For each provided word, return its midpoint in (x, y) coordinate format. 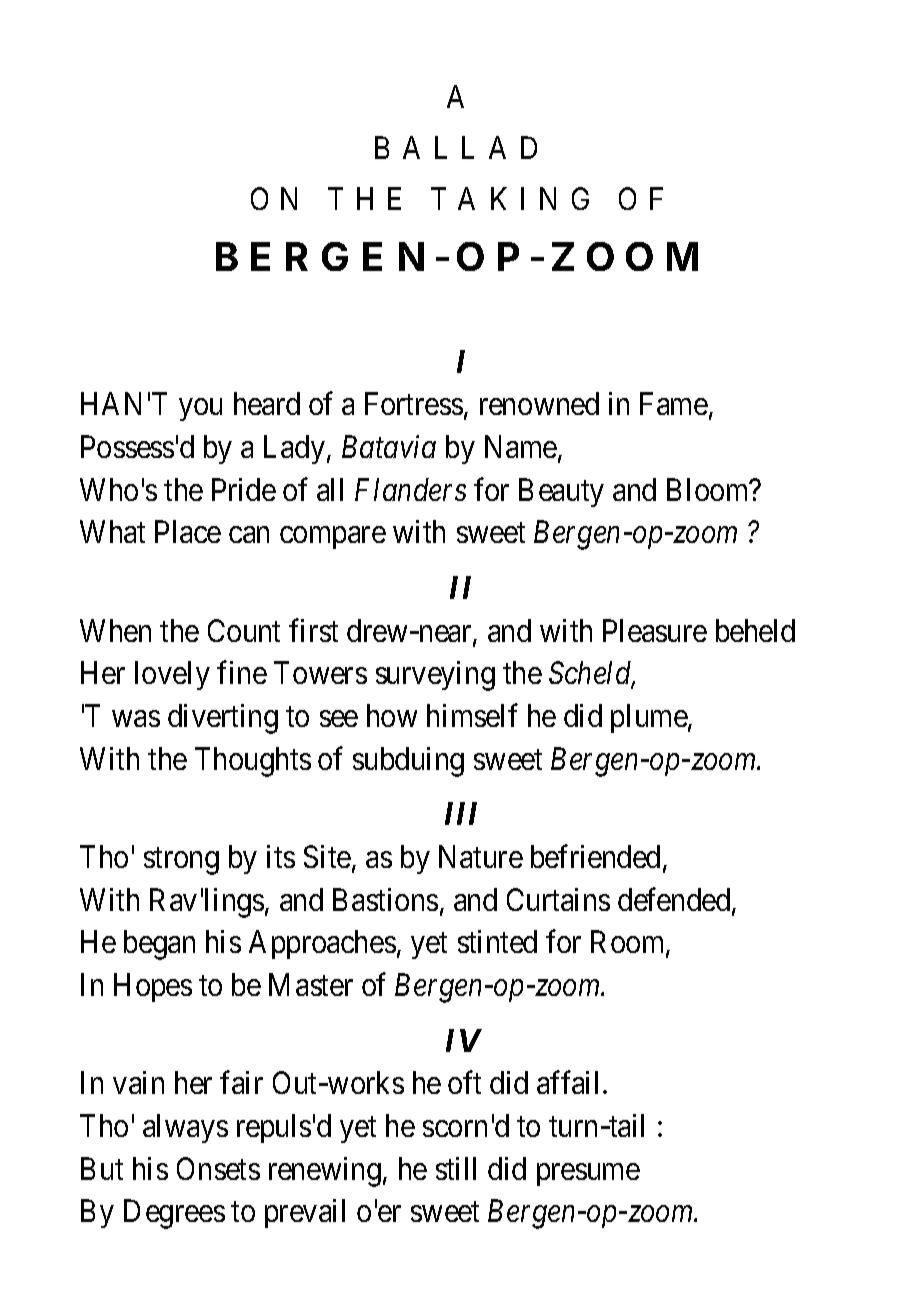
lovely (172, 675)
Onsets (218, 1168)
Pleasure (655, 630)
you (200, 410)
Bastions (385, 899)
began (159, 945)
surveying (435, 676)
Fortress (414, 404)
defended (675, 901)
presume (588, 1174)
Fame (674, 404)
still (456, 1168)
